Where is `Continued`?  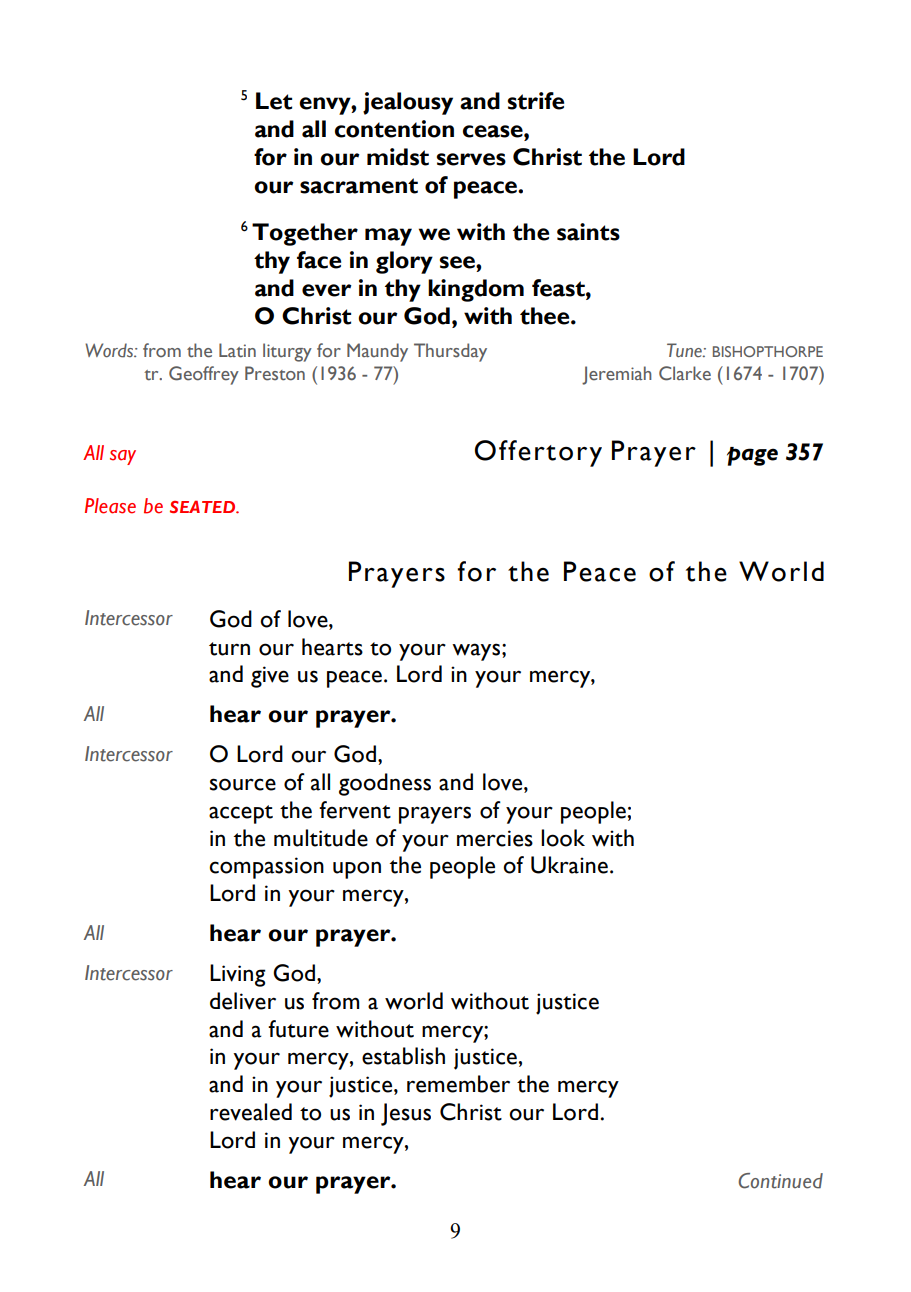 Continued is located at coordinates (780, 1181).
